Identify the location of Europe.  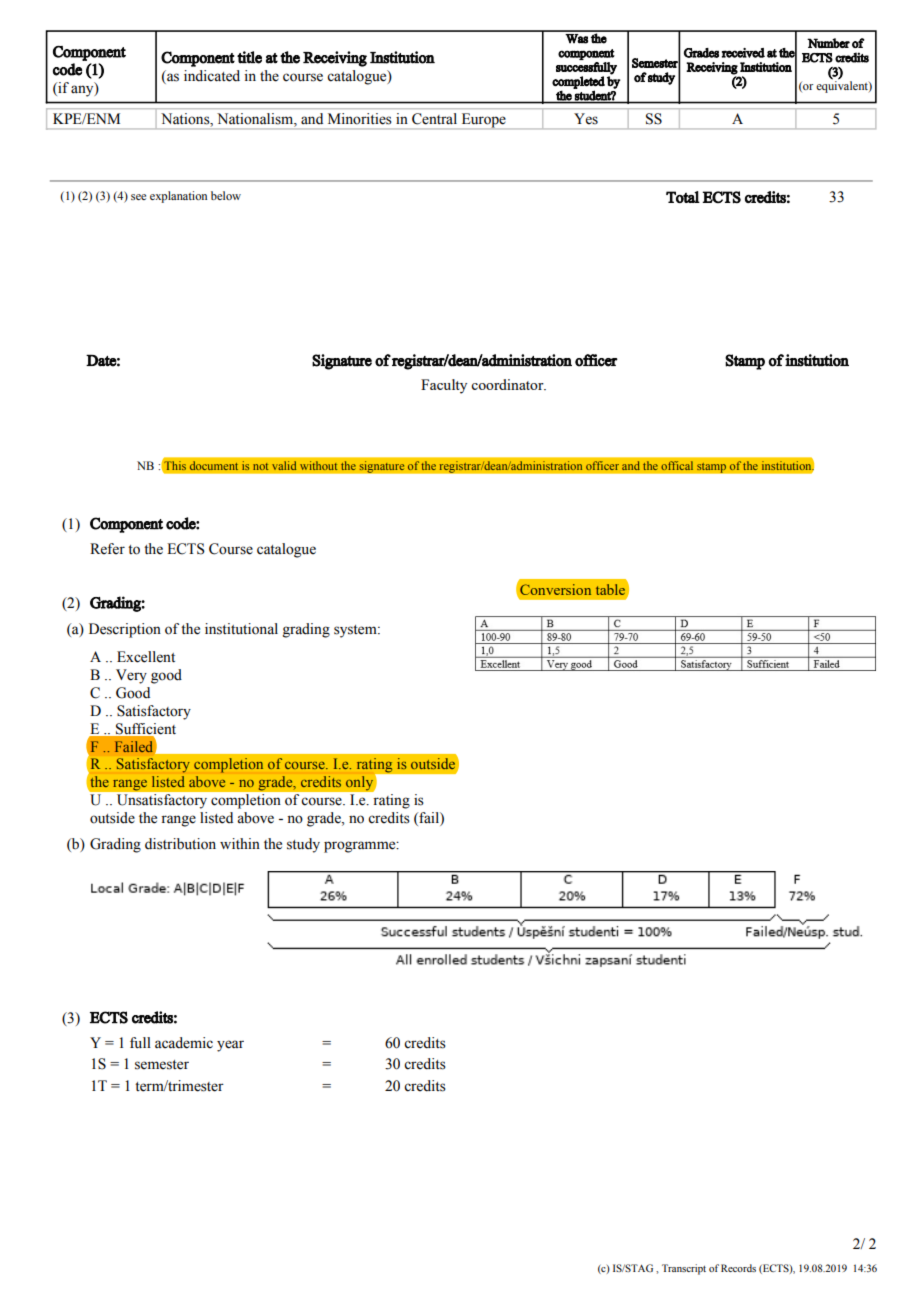
(483, 121).
